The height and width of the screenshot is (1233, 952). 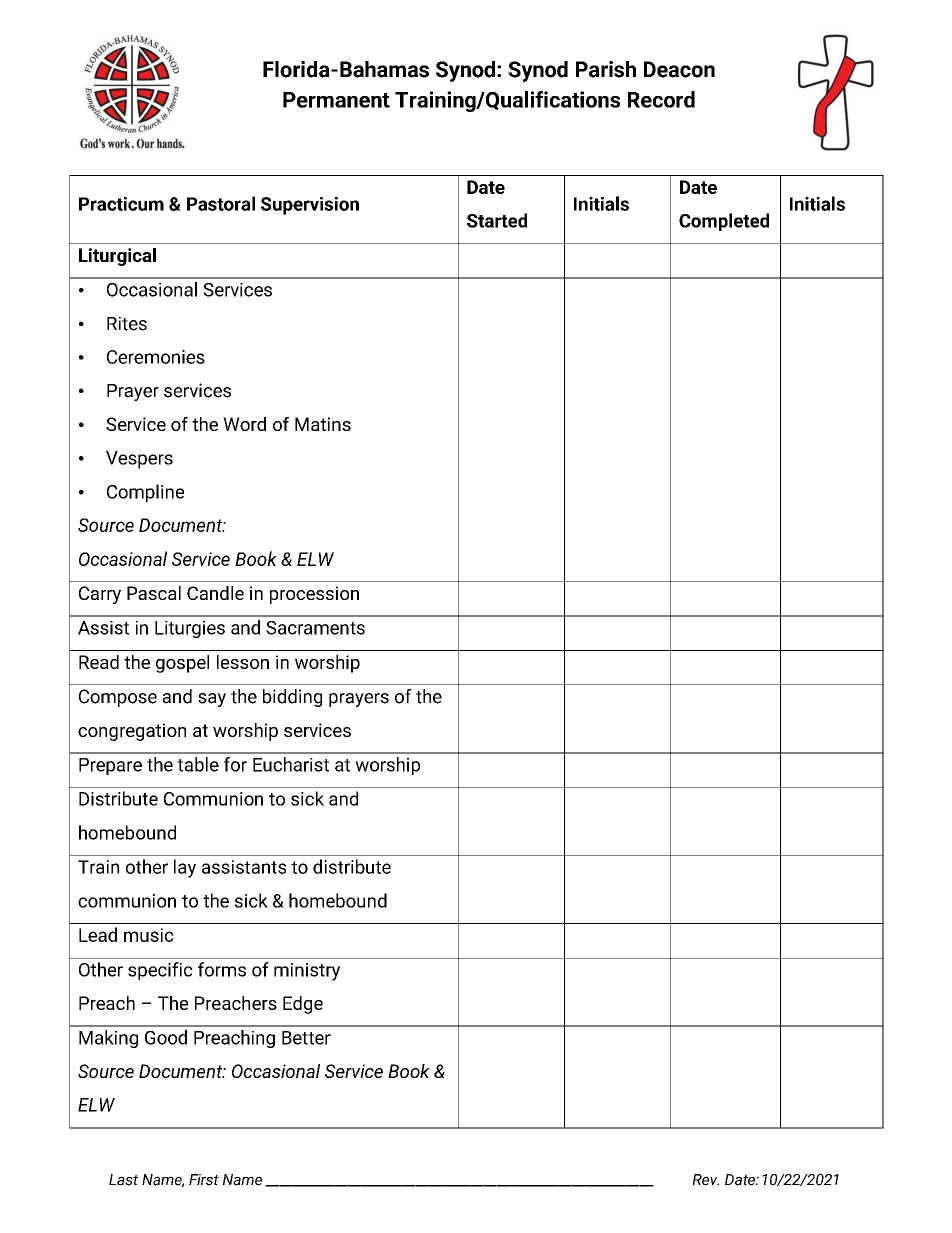 What do you see at coordinates (336, 100) in the screenshot?
I see `Permanent` at bounding box center [336, 100].
